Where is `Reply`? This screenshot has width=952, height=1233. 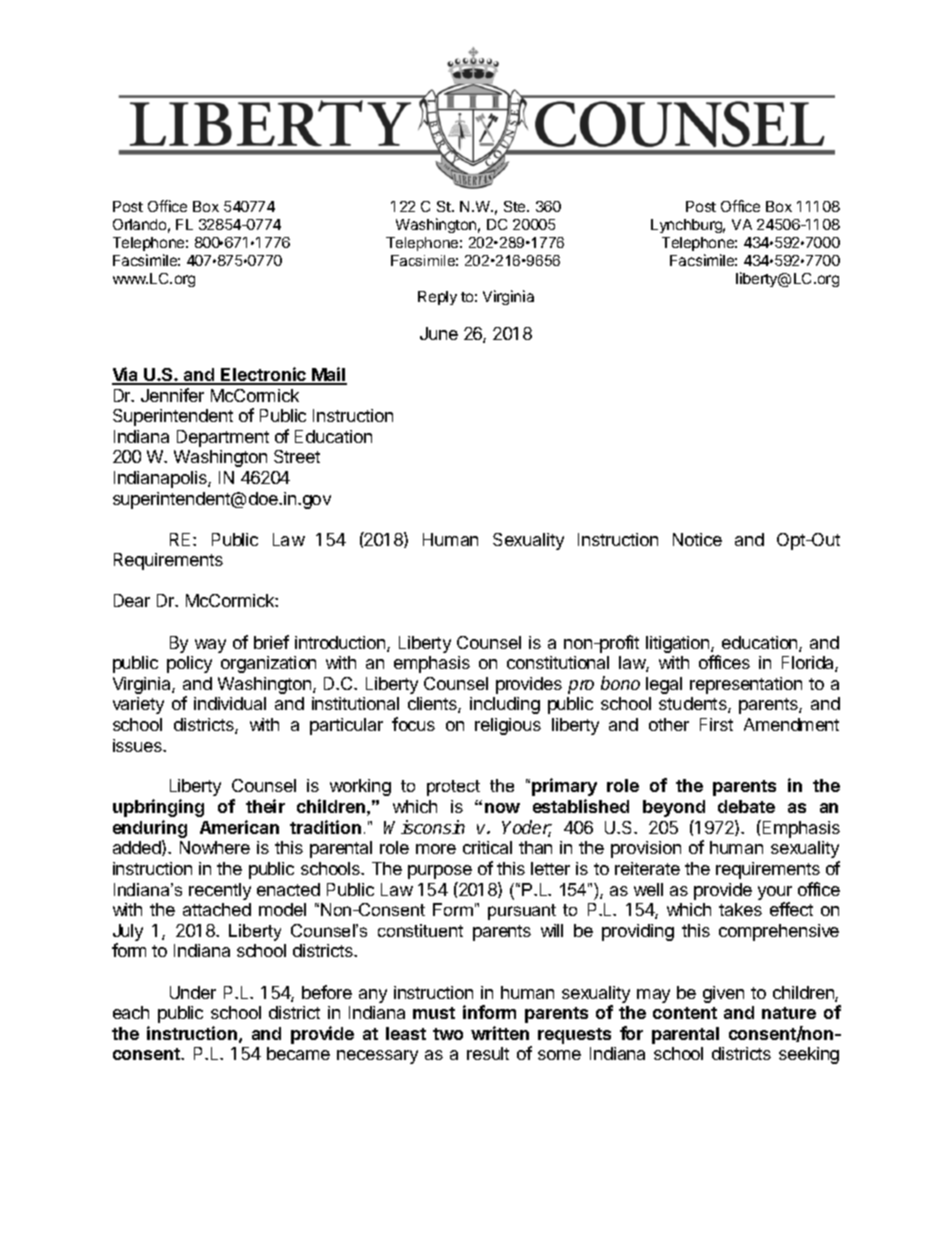
Reply is located at coordinates (437, 298).
